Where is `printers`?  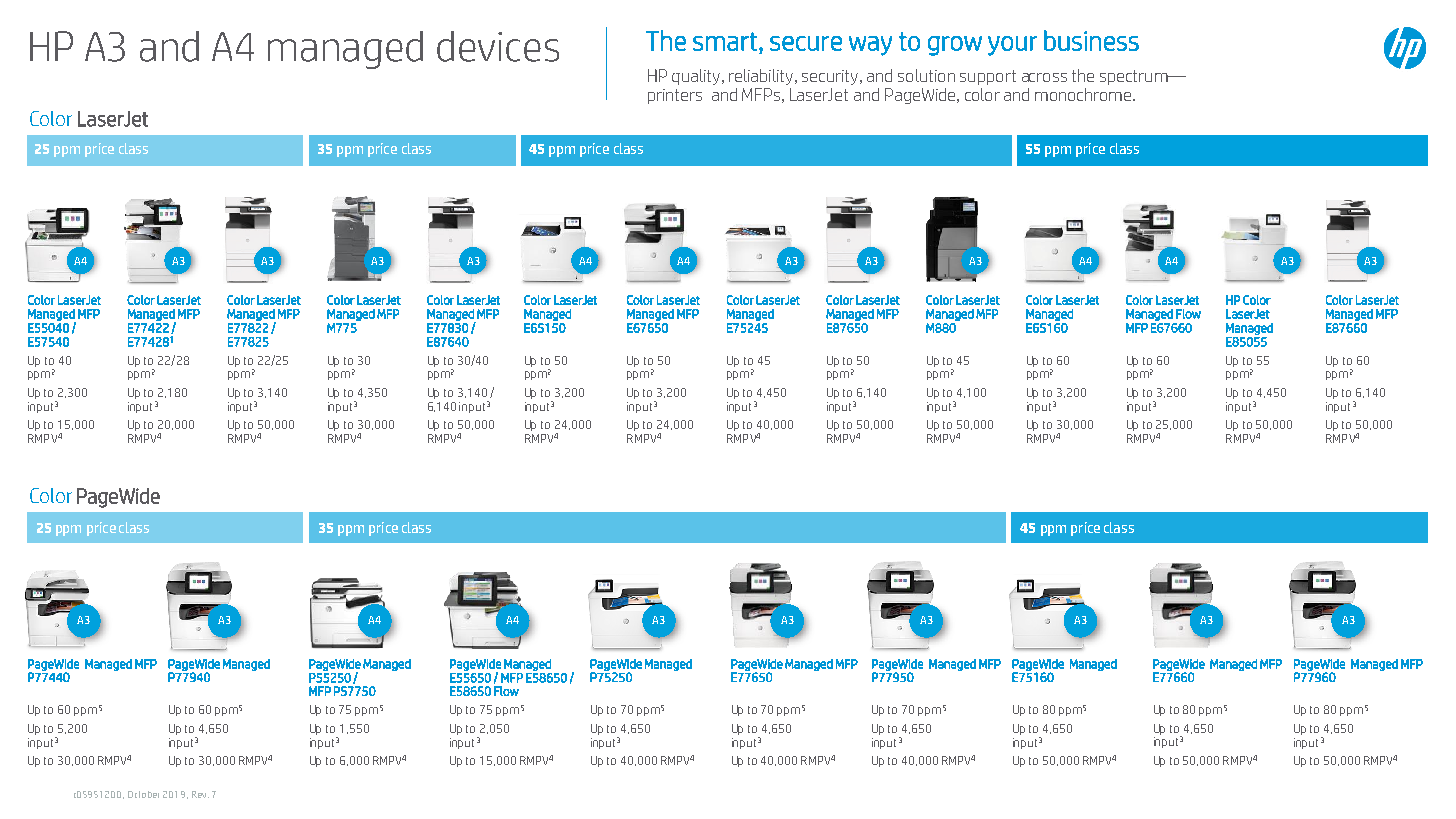 printers is located at coordinates (675, 96).
